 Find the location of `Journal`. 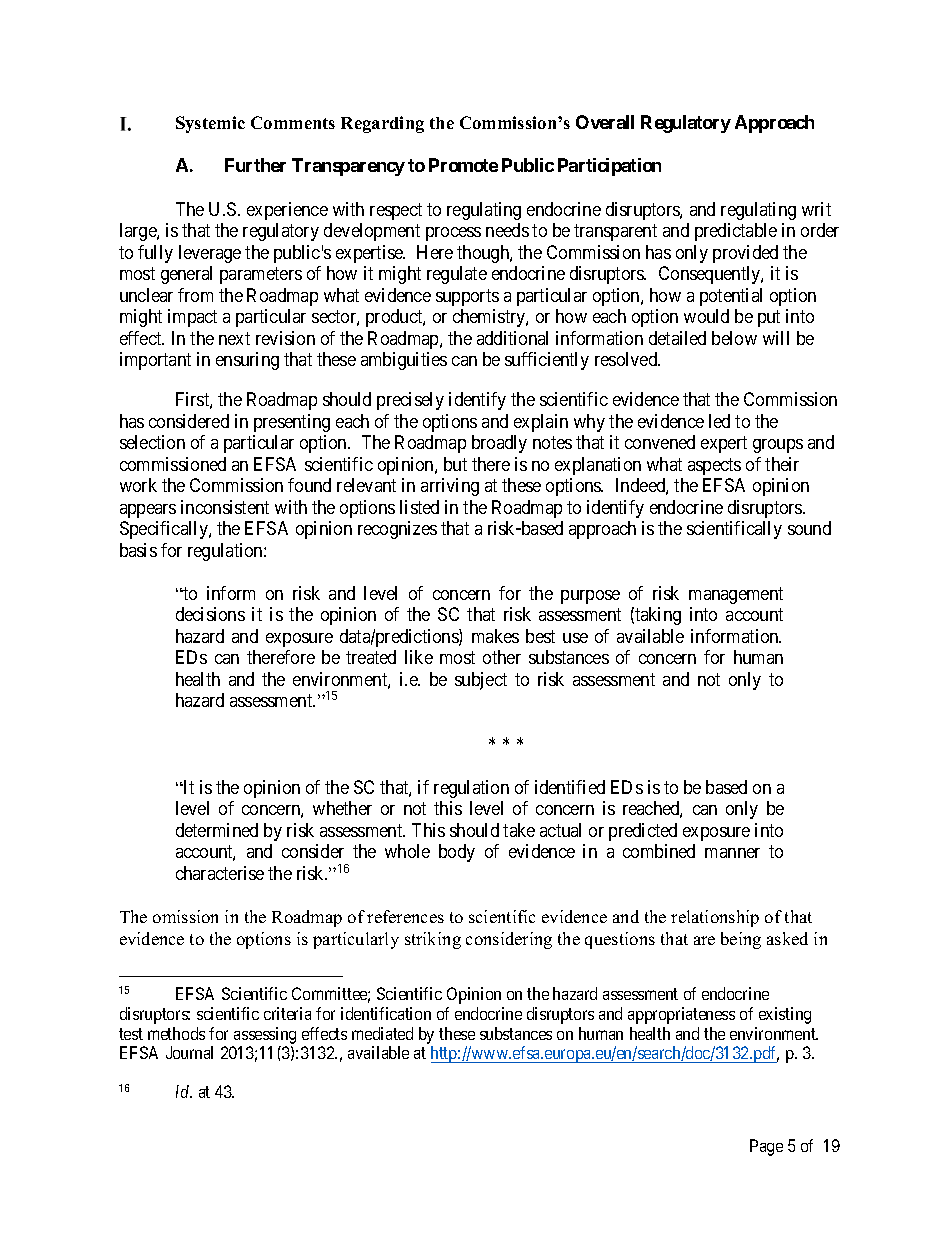

Journal is located at coordinates (189, 1052).
